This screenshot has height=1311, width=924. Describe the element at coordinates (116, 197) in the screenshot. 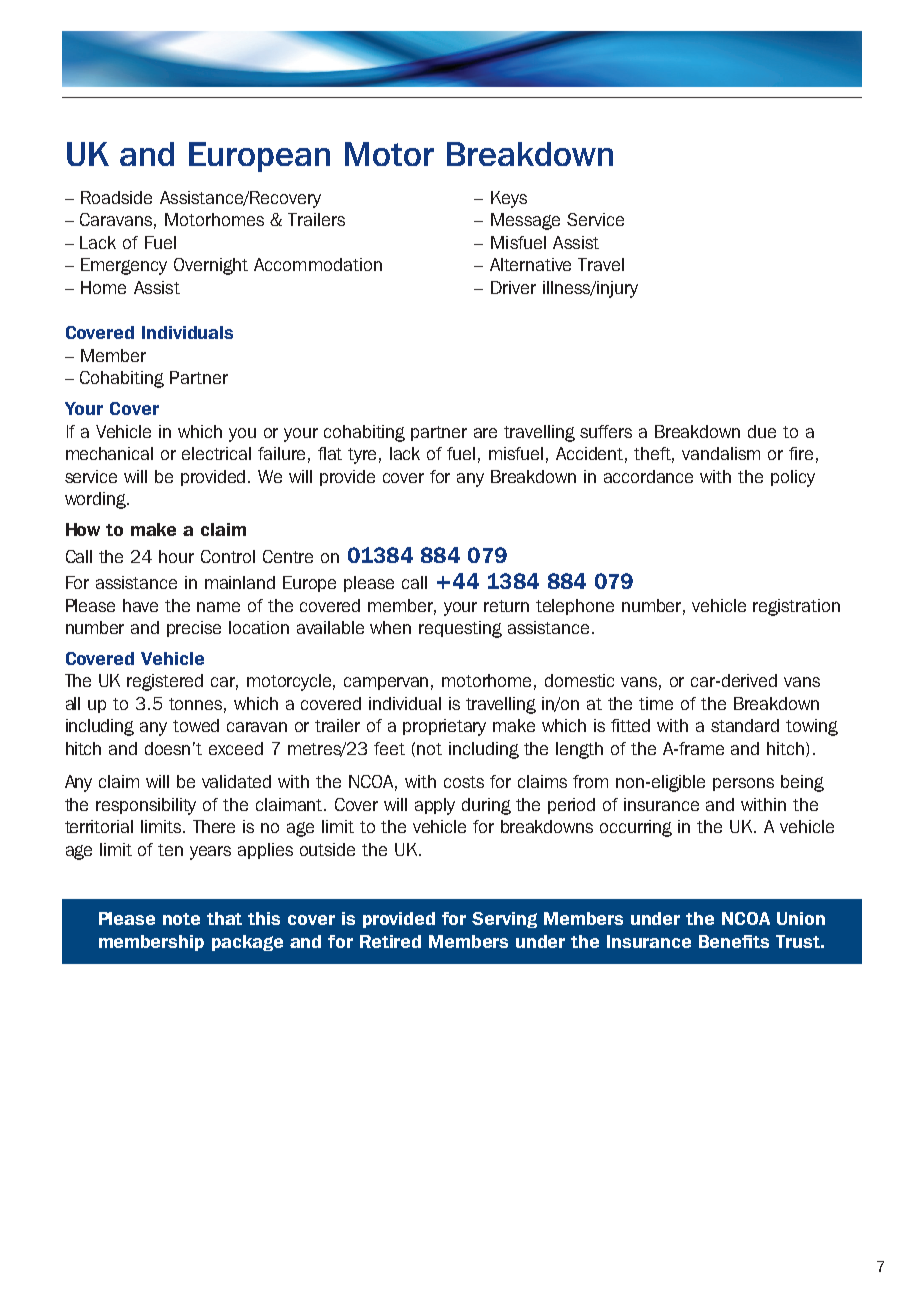

I see `Roadside` at that location.
